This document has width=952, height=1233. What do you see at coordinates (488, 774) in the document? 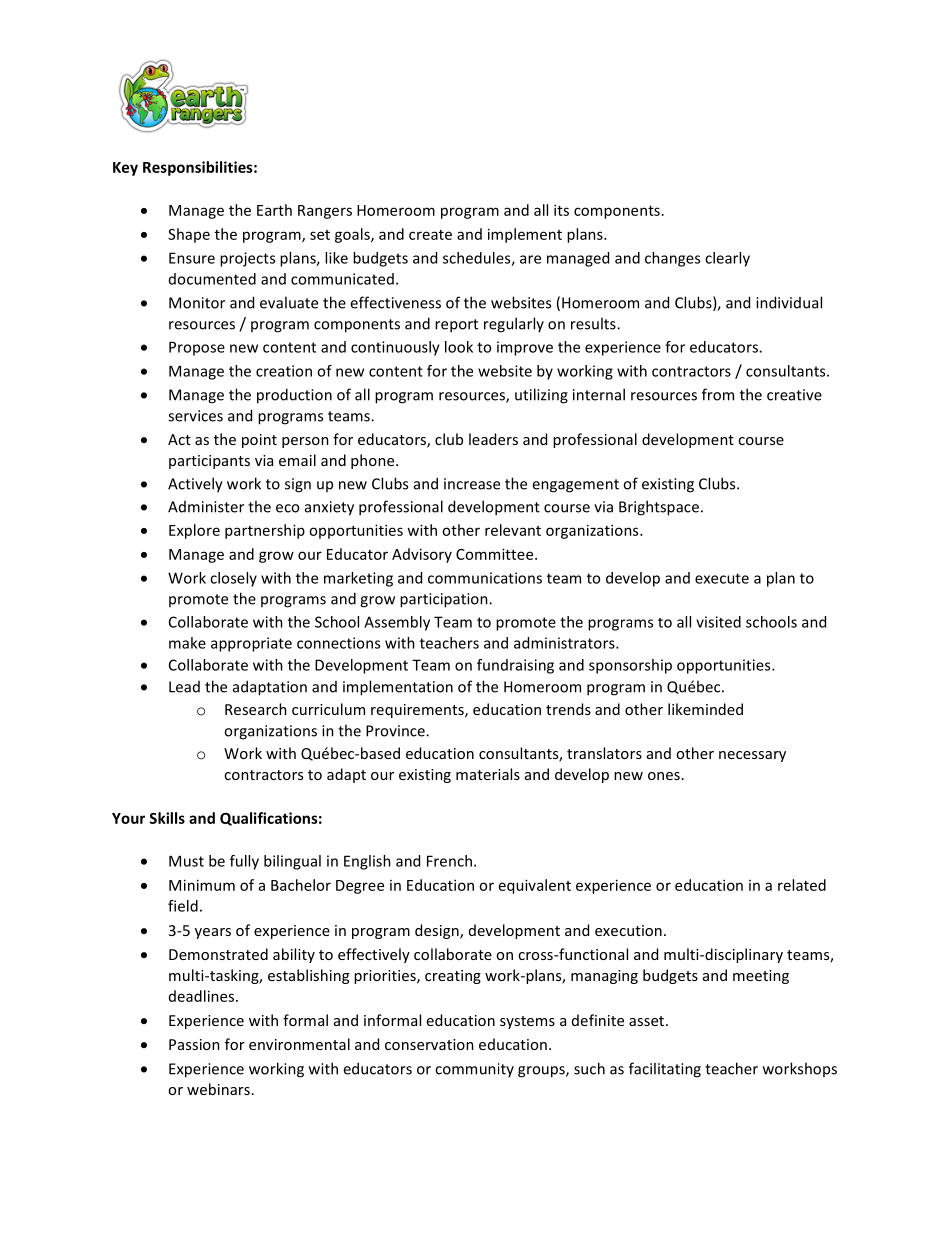
I see `materials` at bounding box center [488, 774].
